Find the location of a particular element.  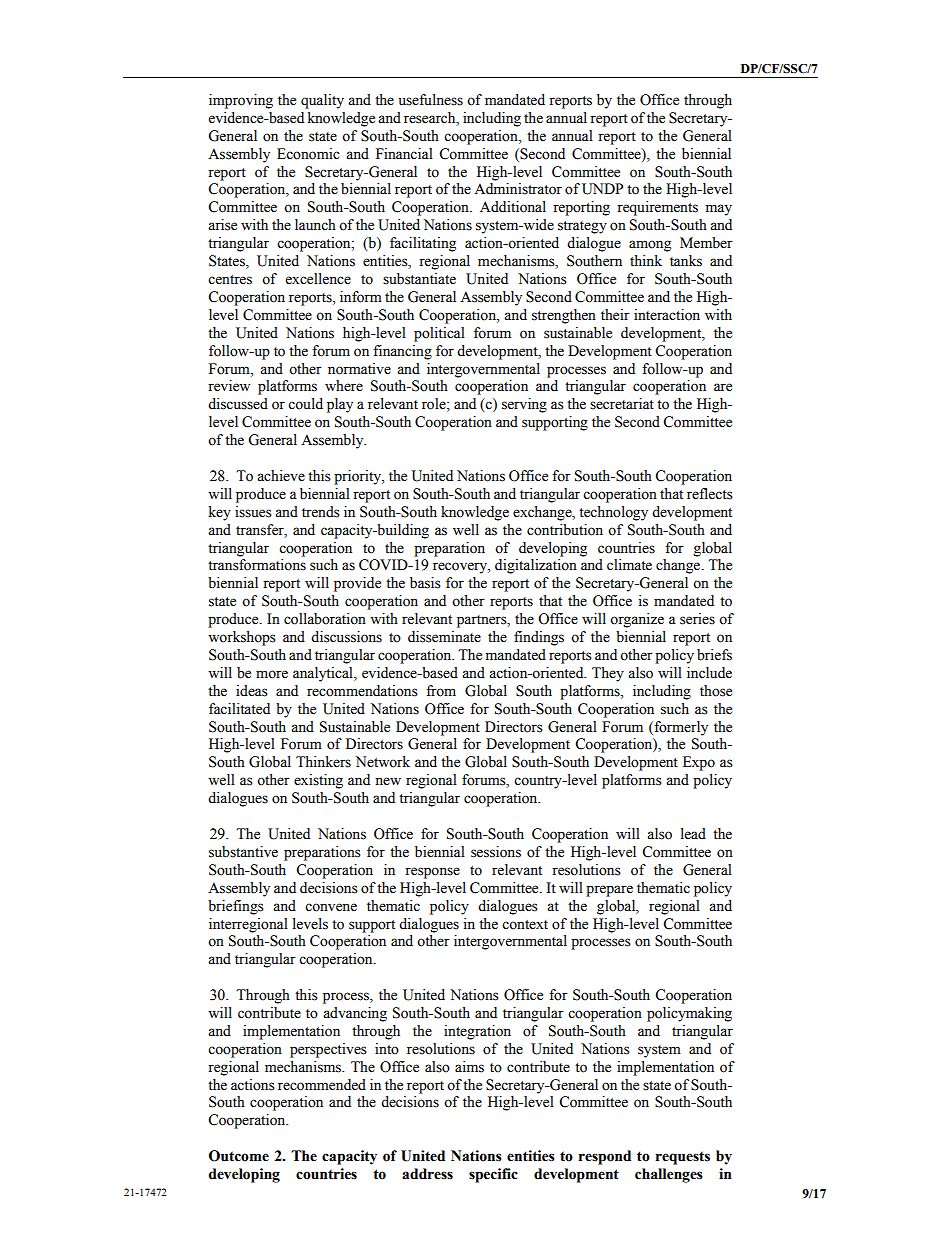

more is located at coordinates (272, 674).
